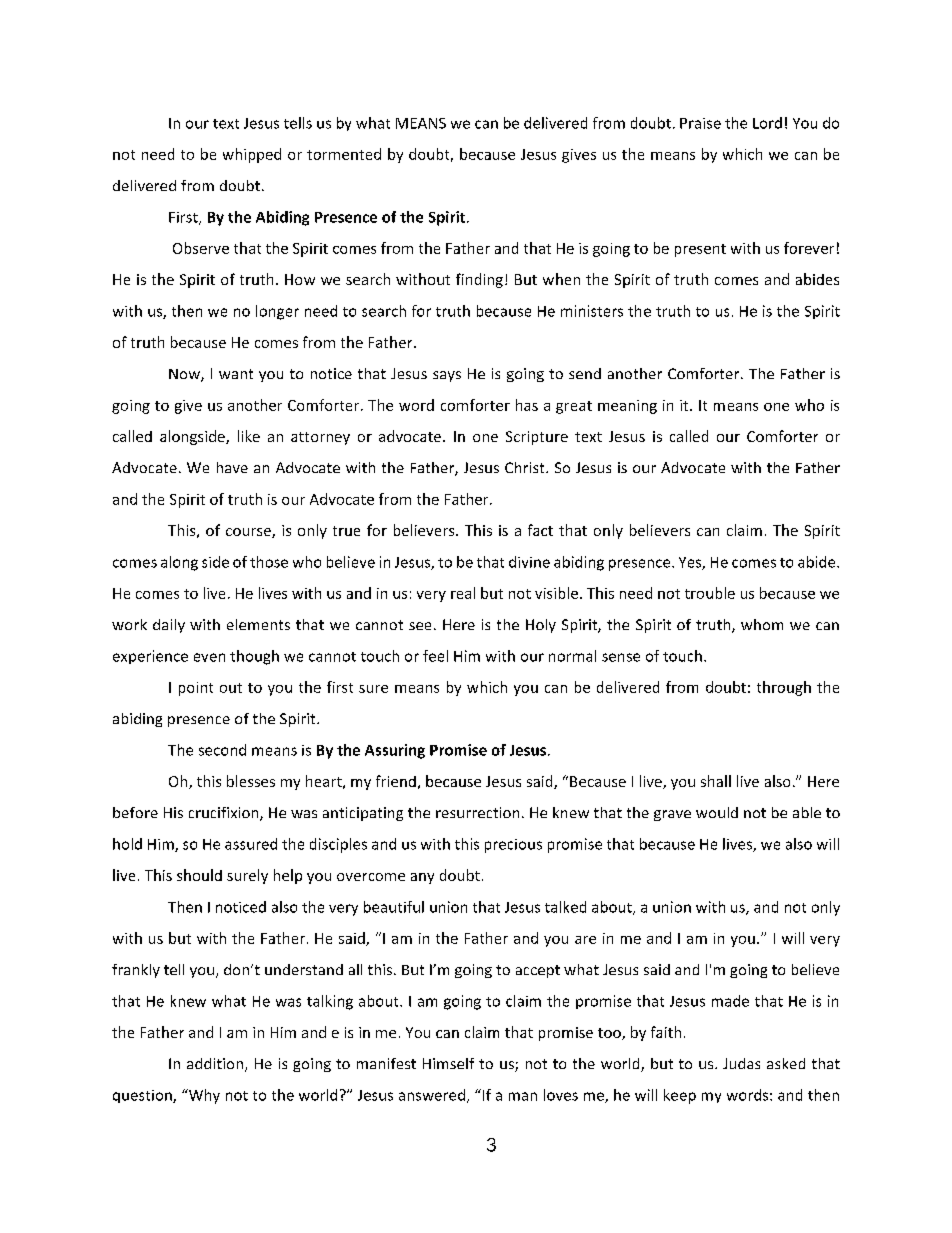  Describe the element at coordinates (232, 467) in the screenshot. I see `have` at that location.
